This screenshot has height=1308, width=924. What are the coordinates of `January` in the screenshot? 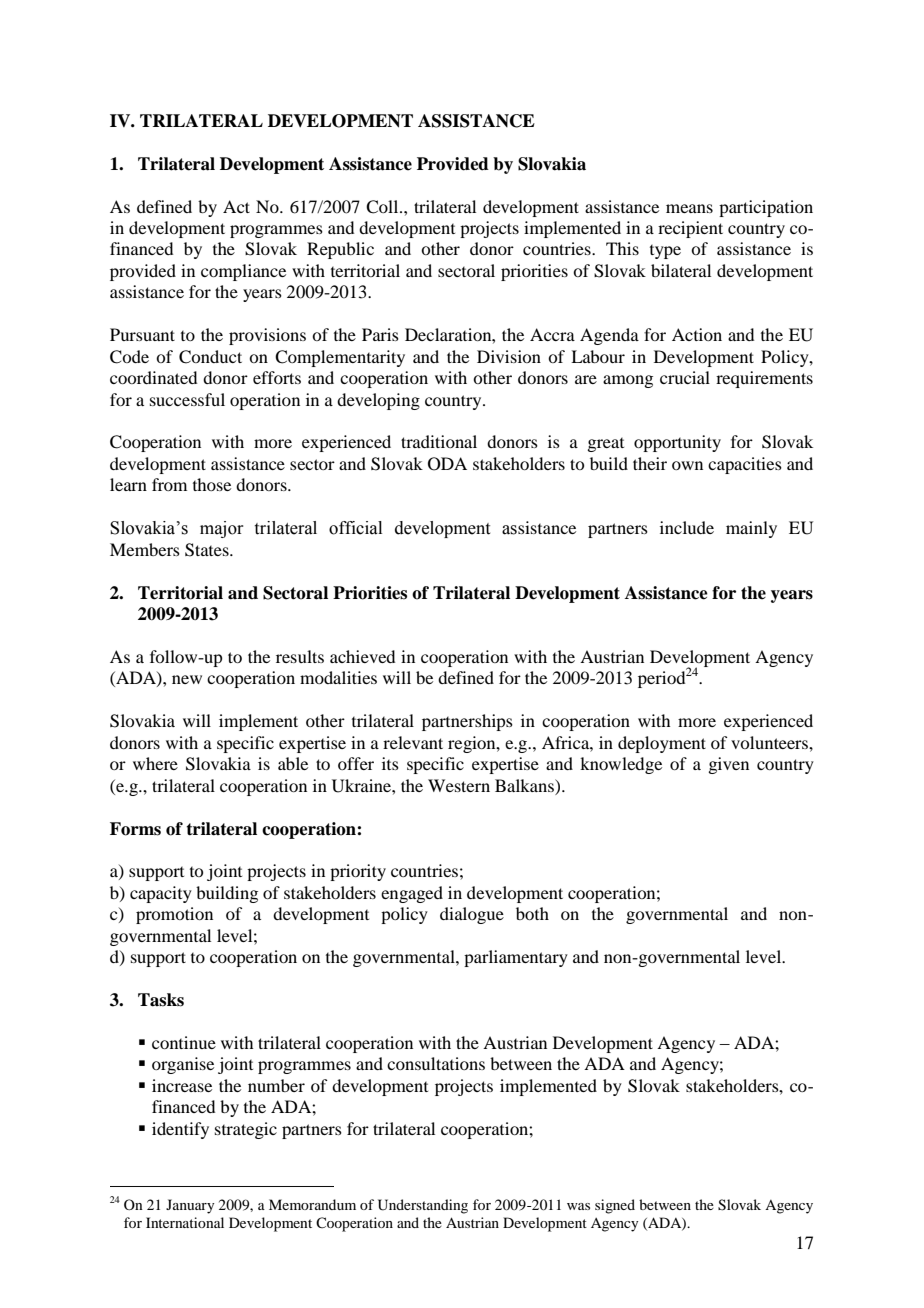 It's located at (190, 1206).
